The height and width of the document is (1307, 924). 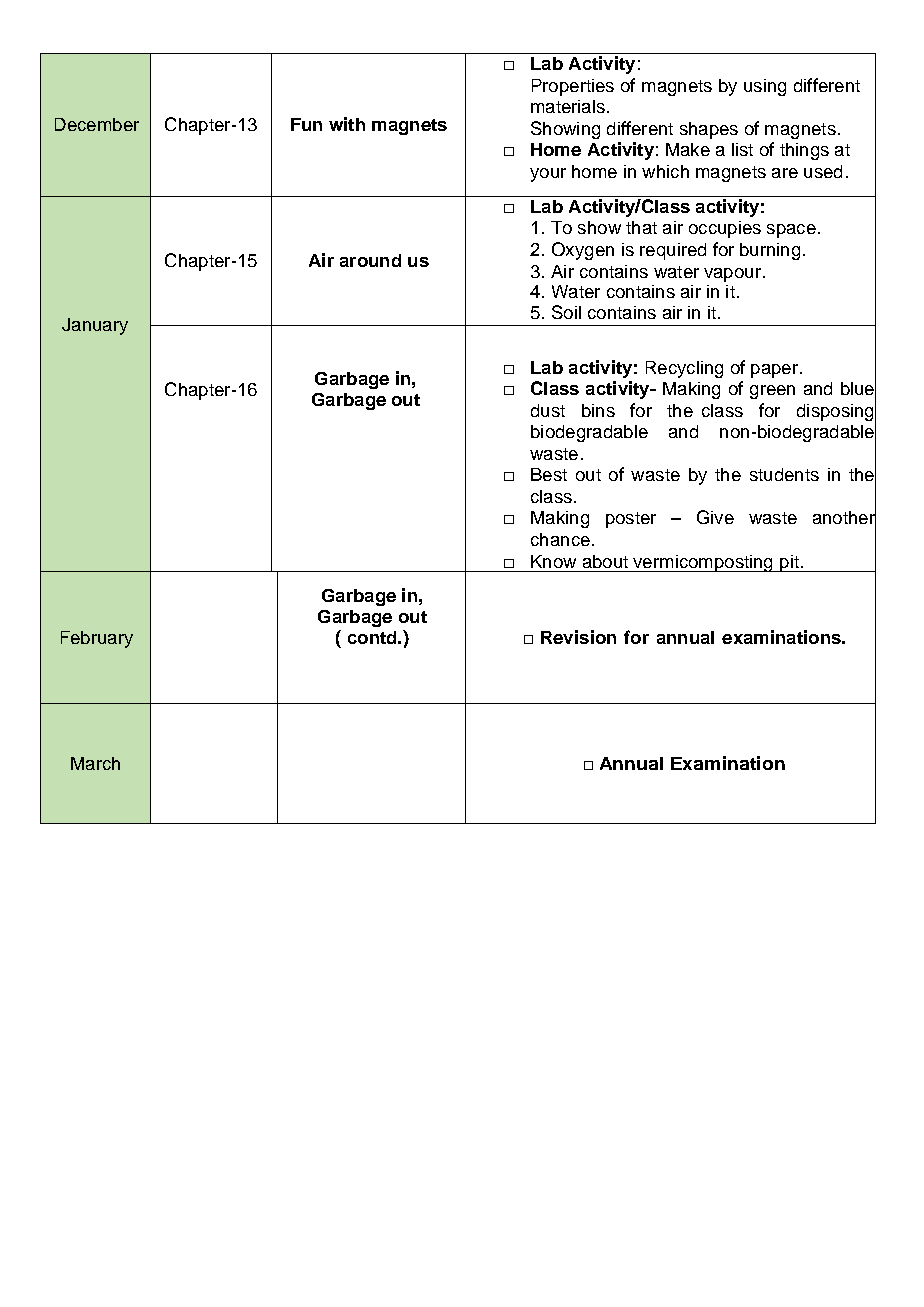 What do you see at coordinates (772, 392) in the document?
I see `green` at bounding box center [772, 392].
